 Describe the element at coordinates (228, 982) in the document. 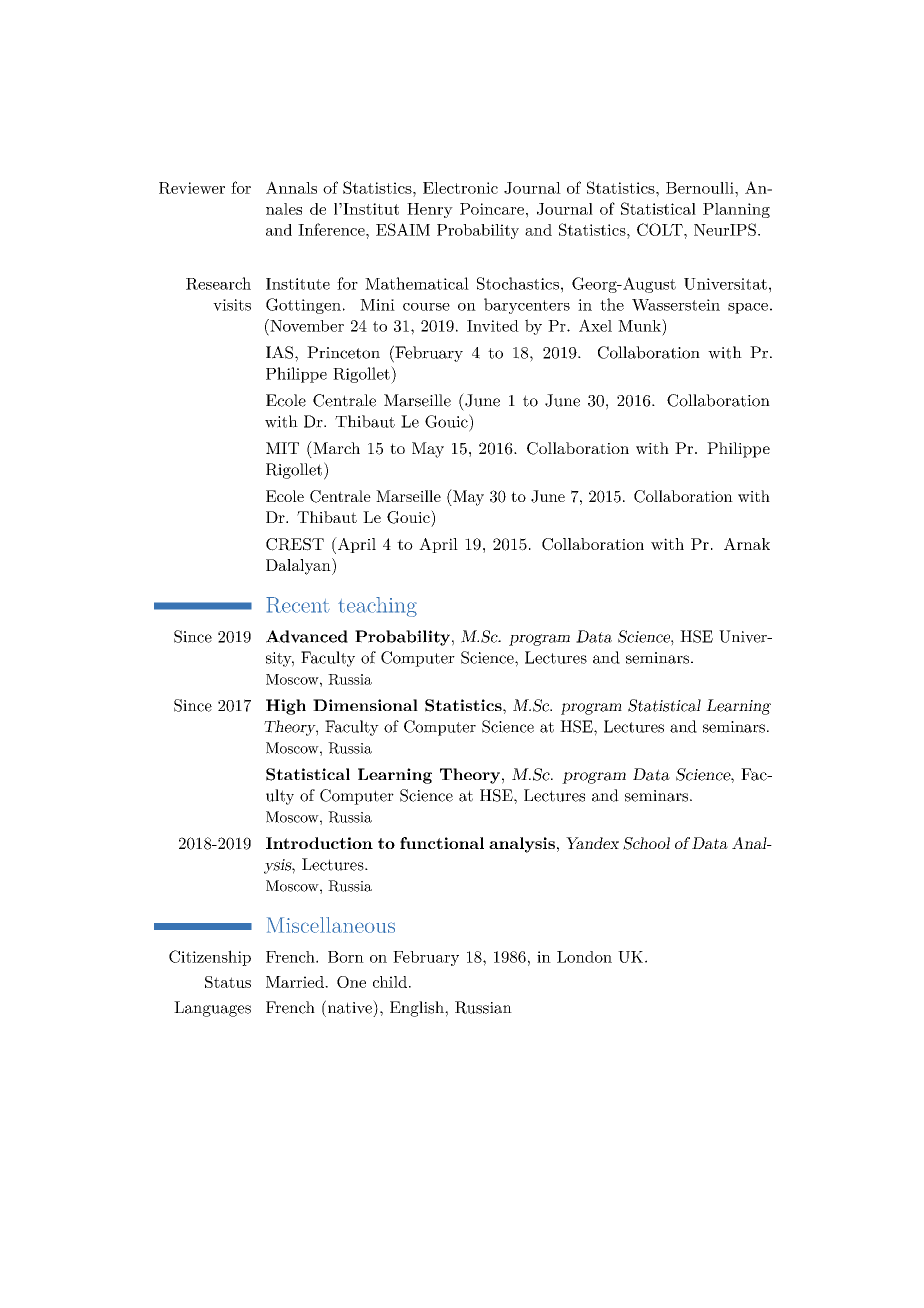

I see `Status` at that location.
